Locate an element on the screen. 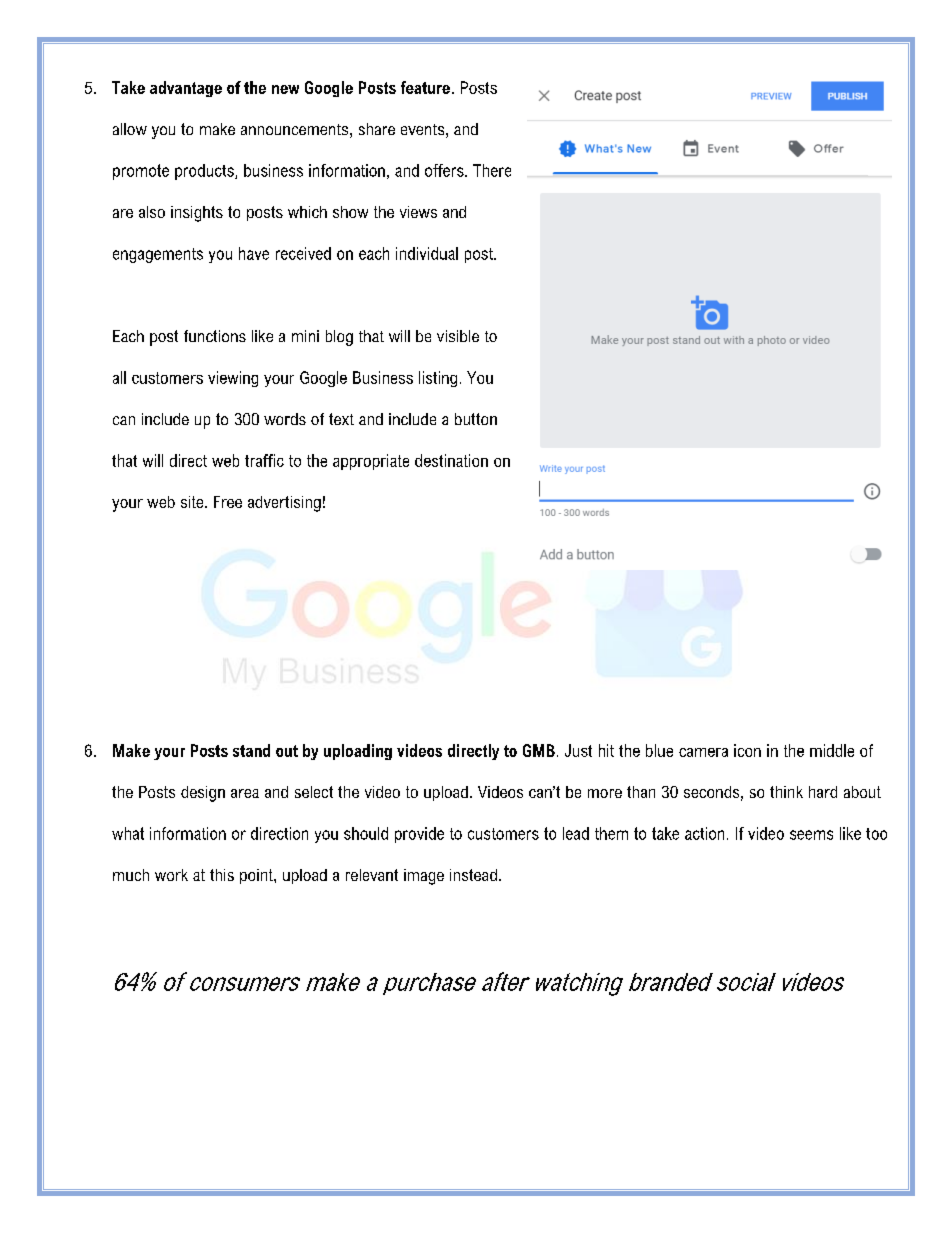 This screenshot has width=952, height=1233. Free is located at coordinates (228, 502).
